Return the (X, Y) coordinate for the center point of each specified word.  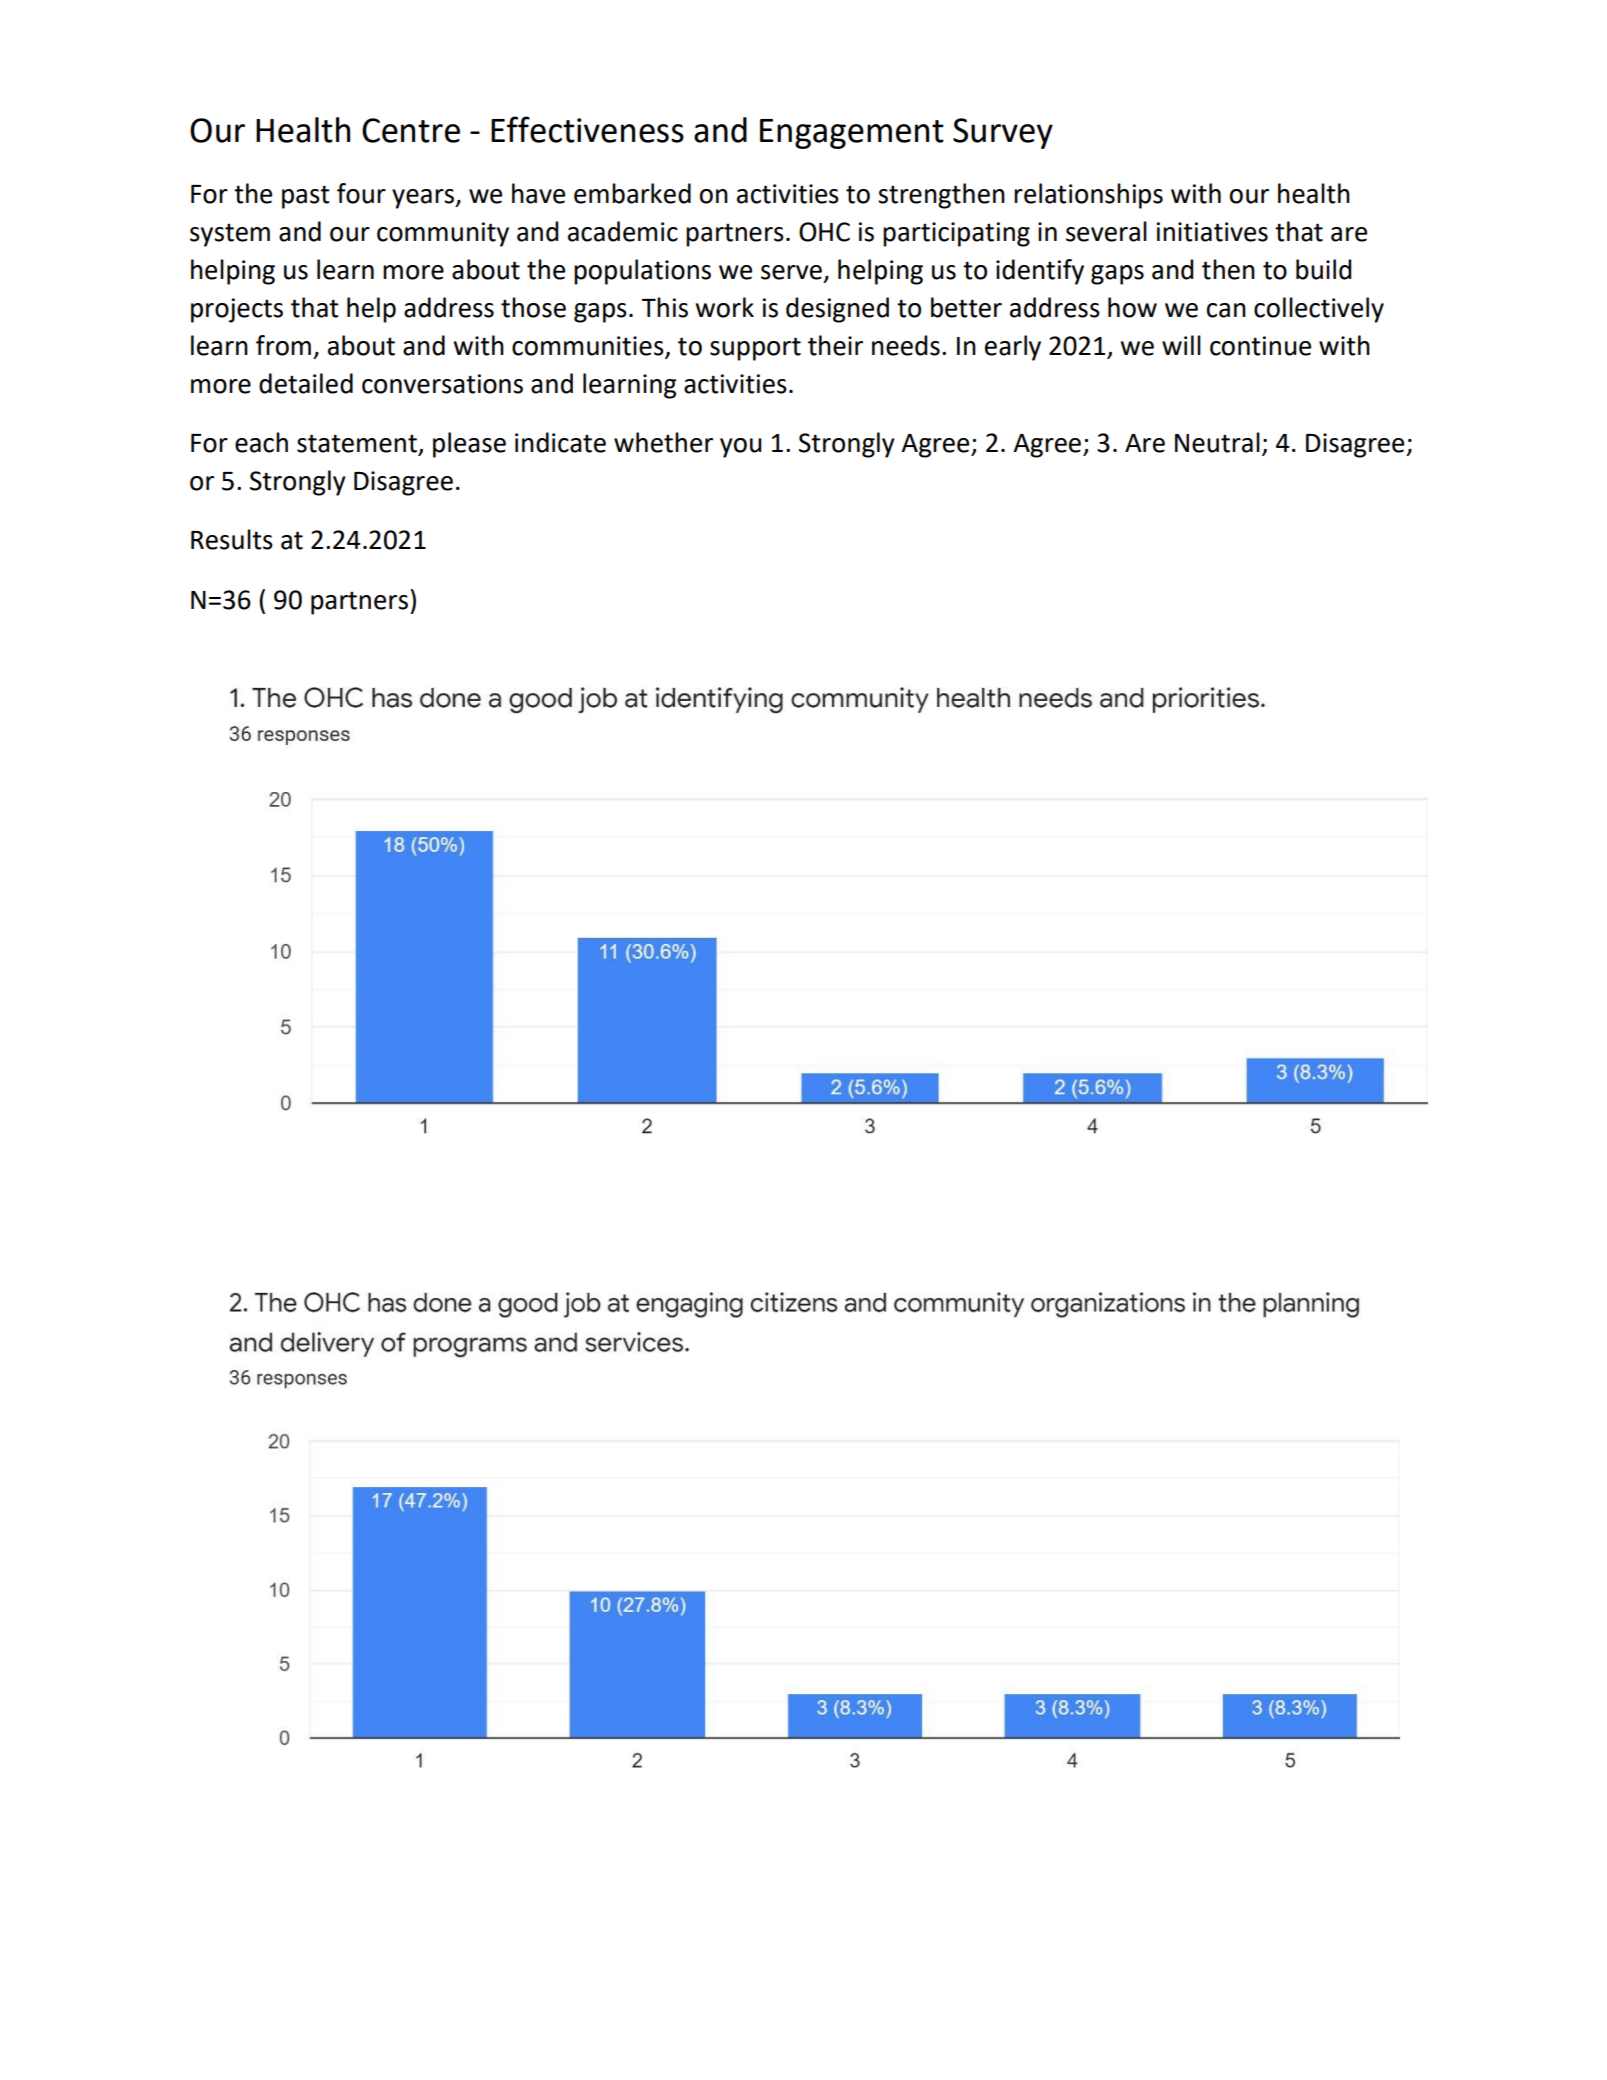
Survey (1003, 133)
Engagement (852, 134)
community (443, 234)
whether (663, 442)
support (755, 349)
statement (358, 444)
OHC (824, 232)
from (283, 345)
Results (232, 539)
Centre (411, 130)
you (741, 448)
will (1181, 345)
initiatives (1212, 232)
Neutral (1217, 442)
